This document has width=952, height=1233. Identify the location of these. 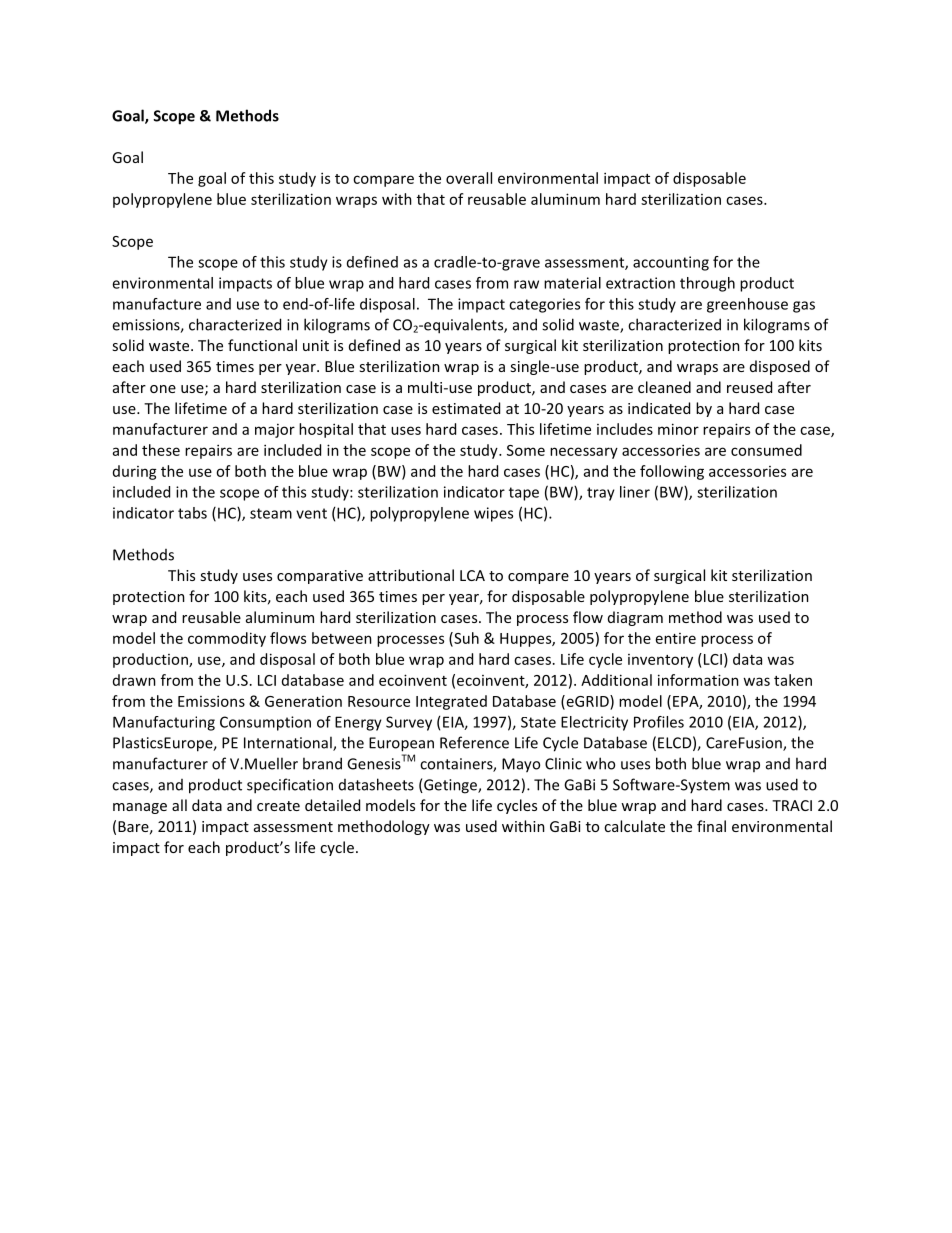
(161, 450).
